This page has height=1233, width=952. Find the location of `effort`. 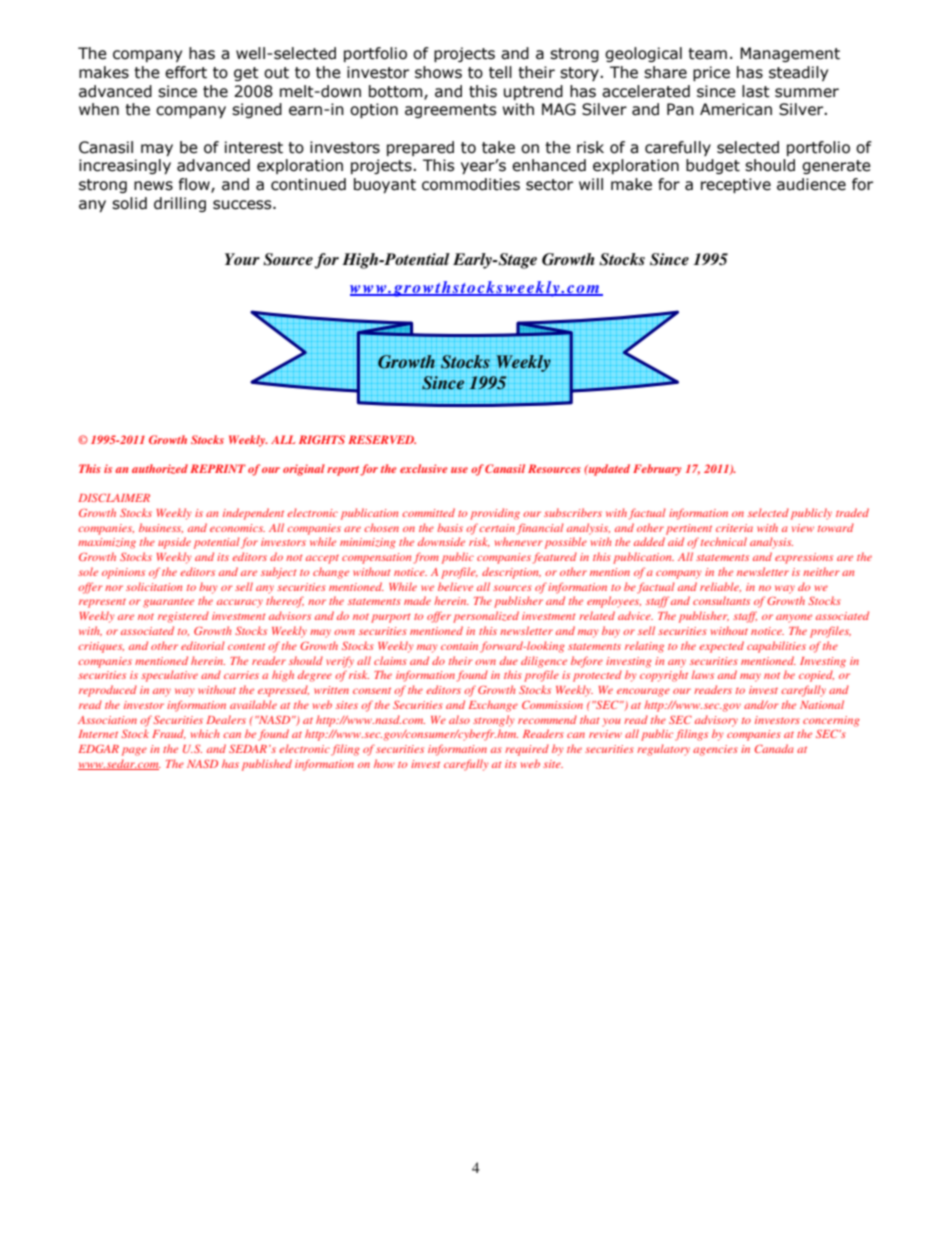

effort is located at coordinates (186, 72).
